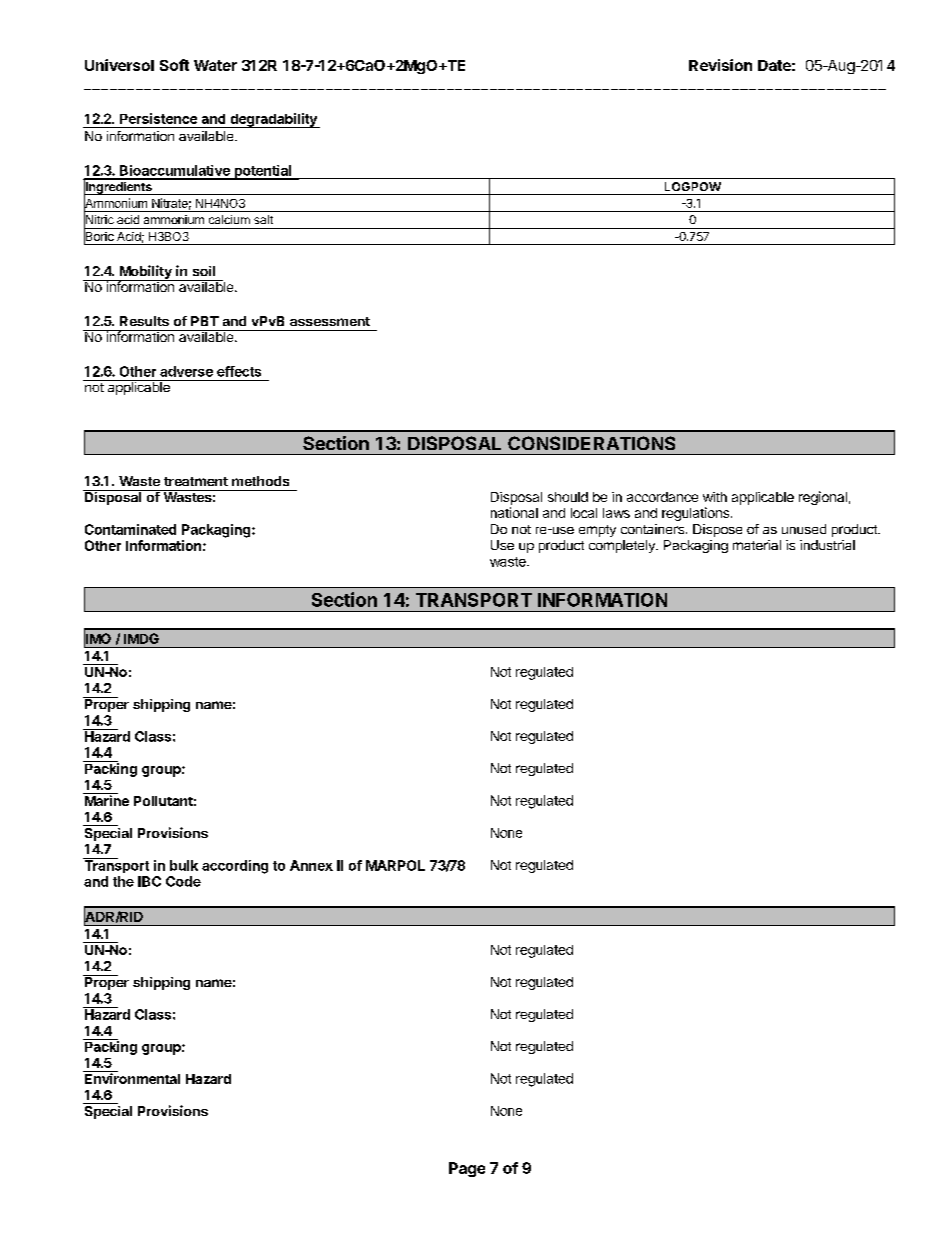 This document has height=1233, width=952. What do you see at coordinates (183, 881) in the document?
I see `Code` at bounding box center [183, 881].
